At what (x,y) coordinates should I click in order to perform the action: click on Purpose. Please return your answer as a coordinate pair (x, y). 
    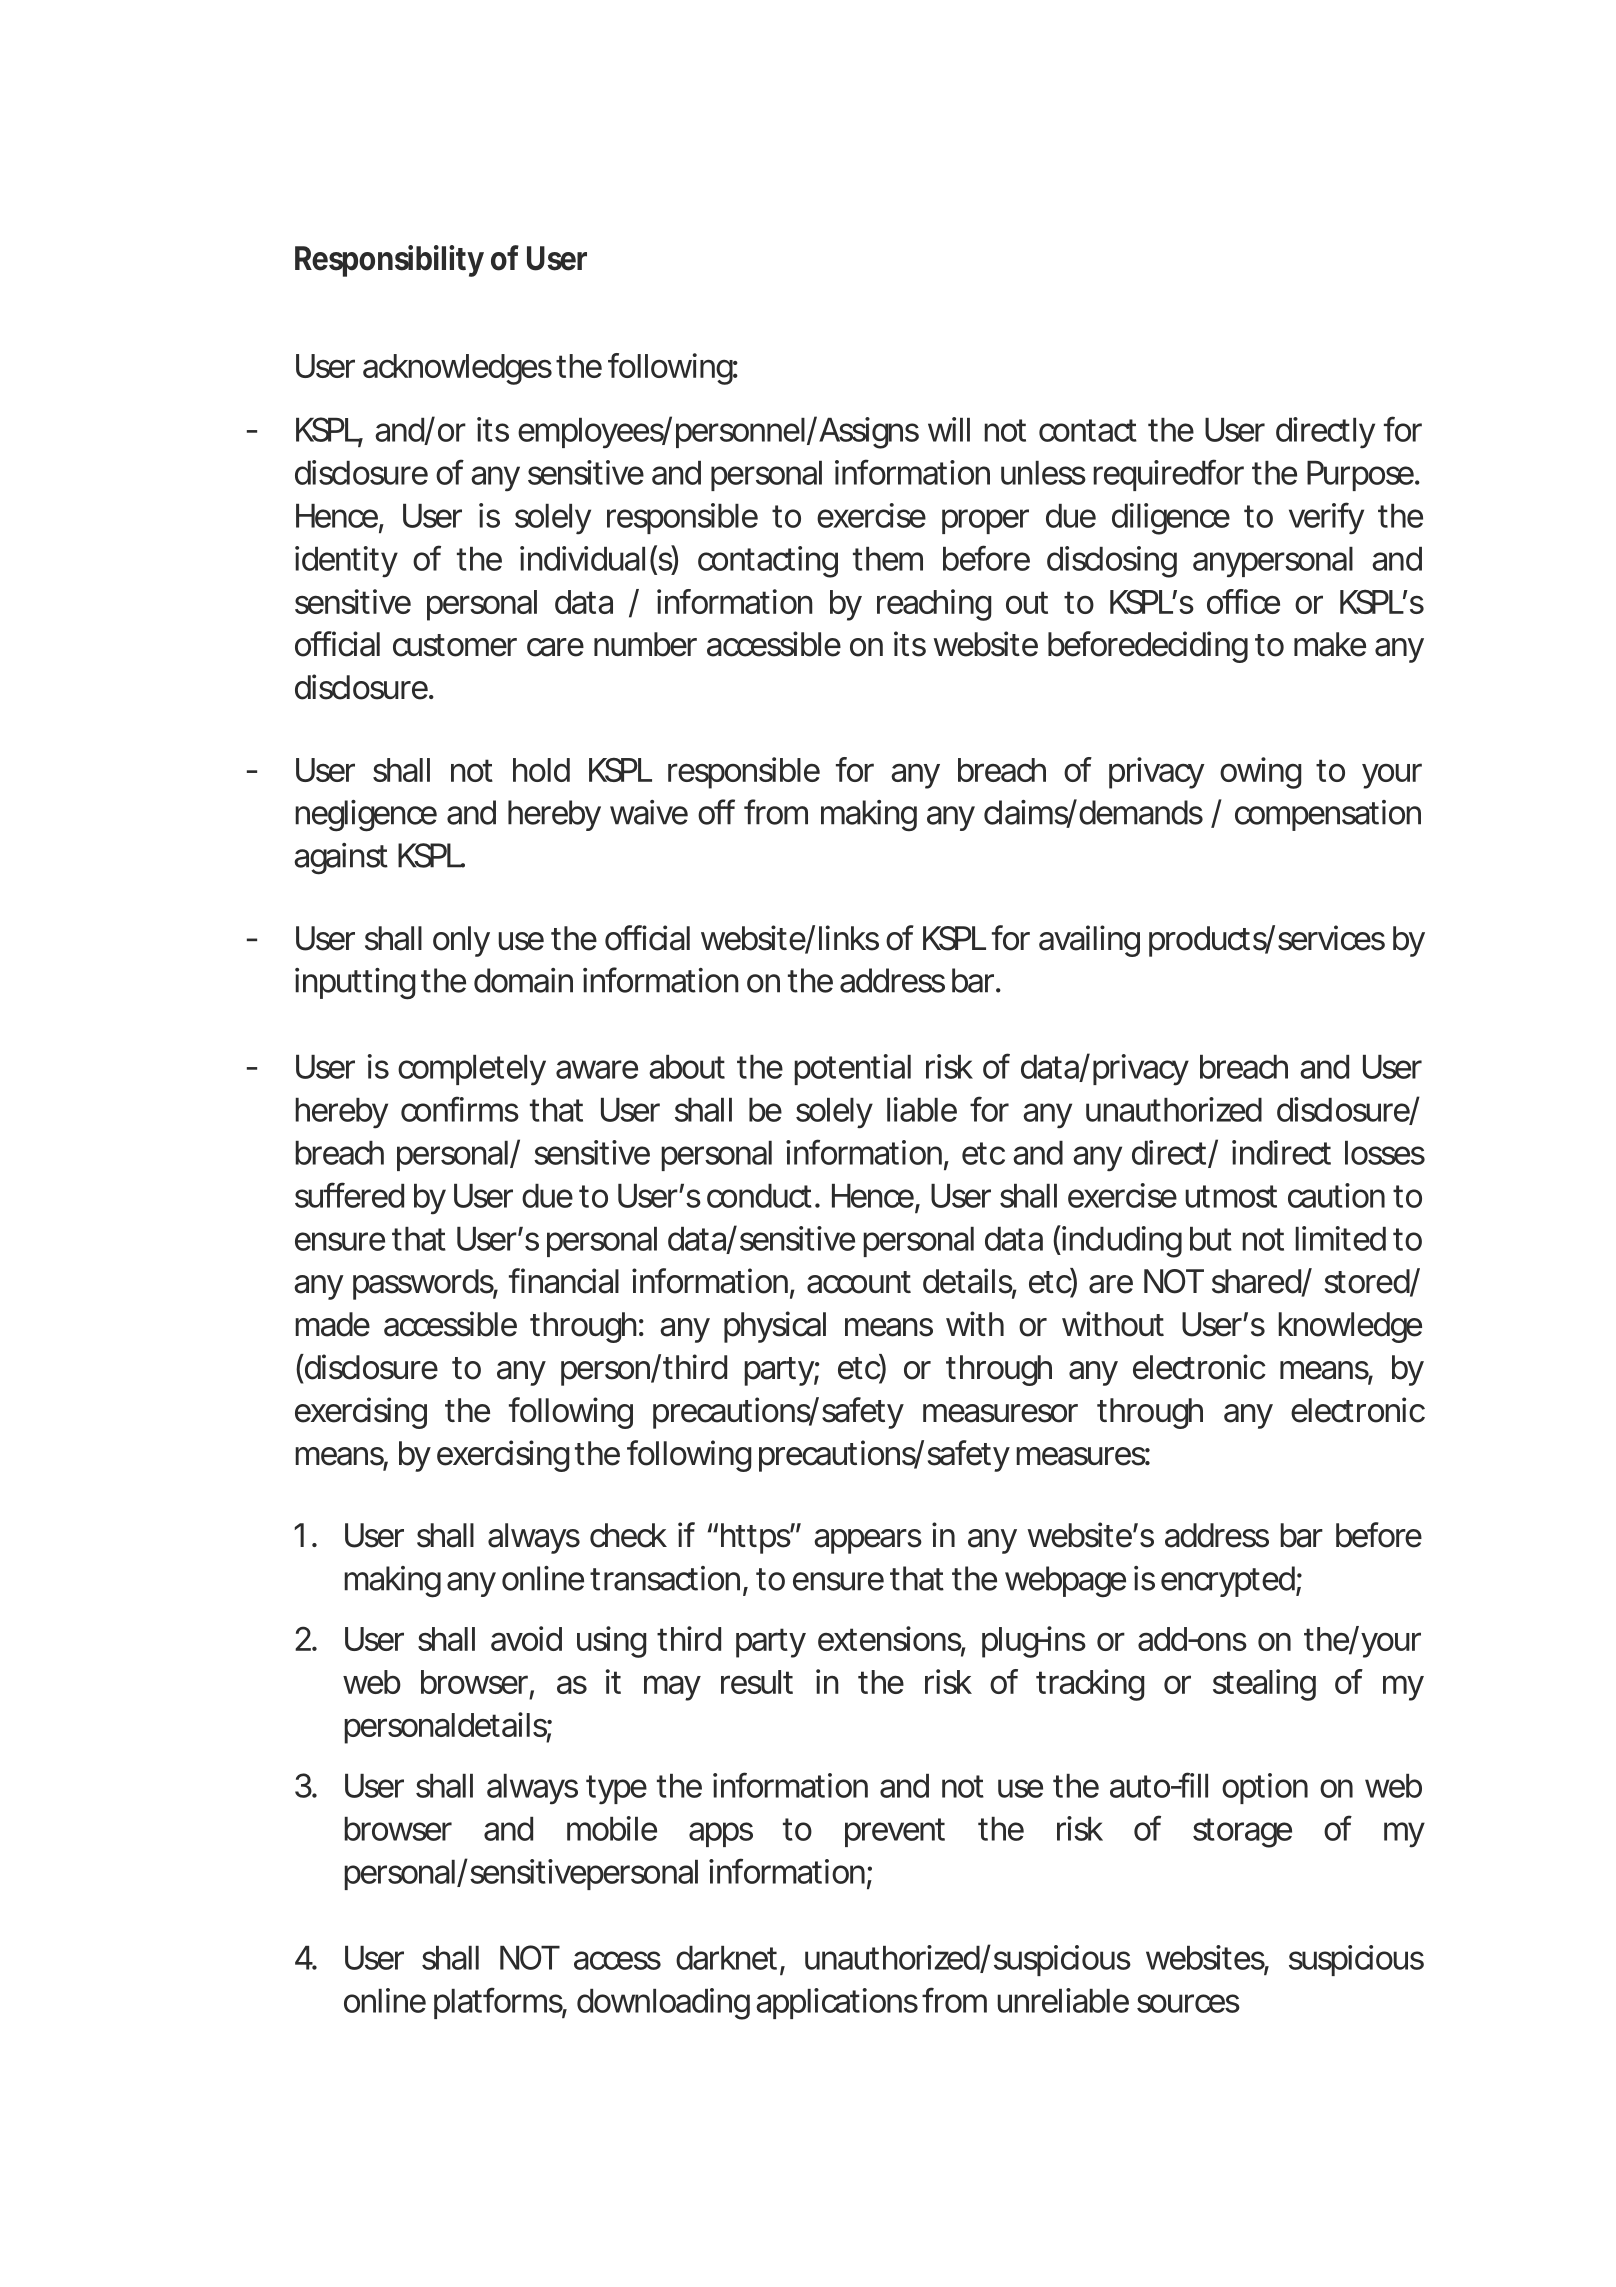
    Looking at the image, I should click on (1361, 476).
